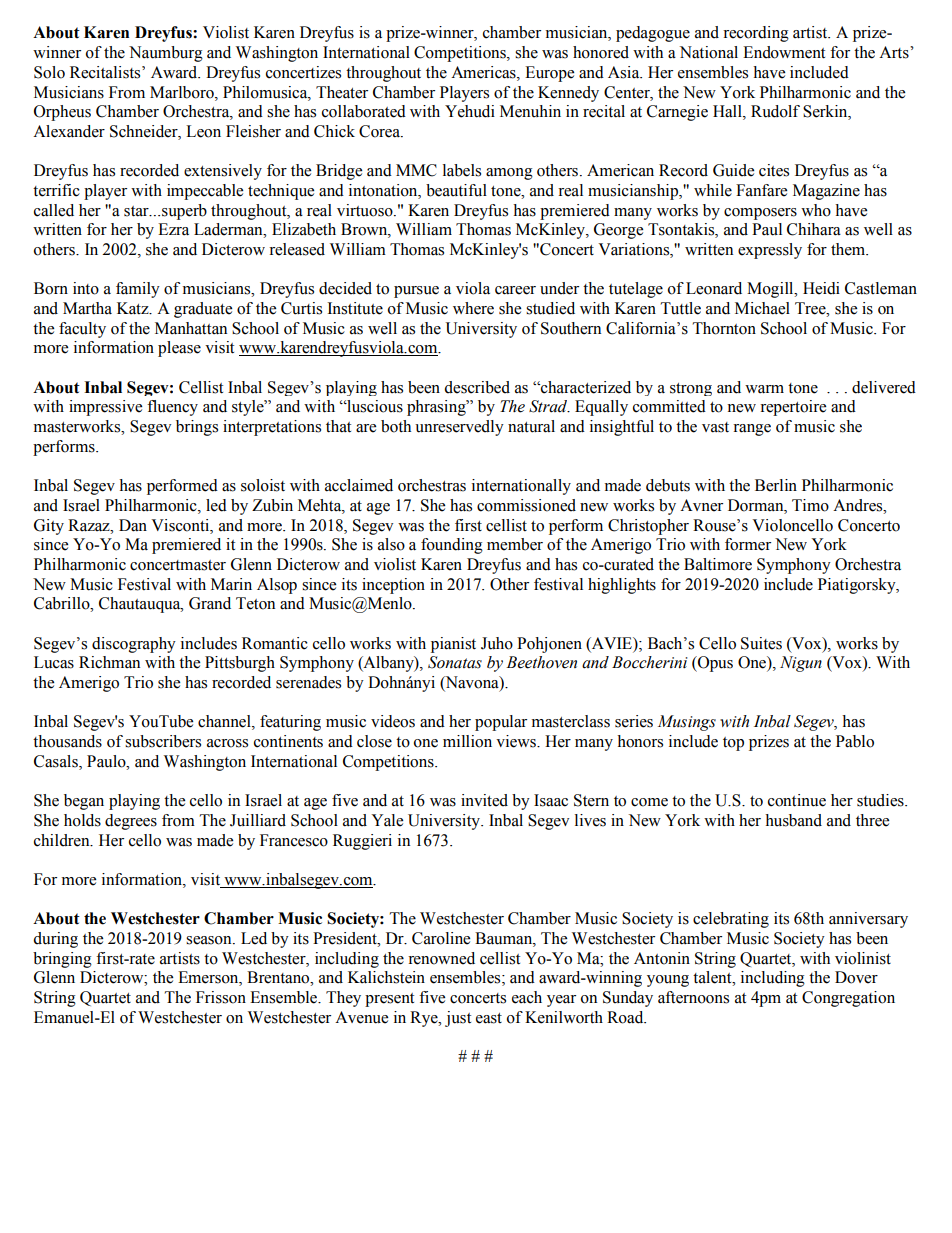 Image resolution: width=952 pixels, height=1233 pixels. I want to click on Frisson, so click(221, 997).
